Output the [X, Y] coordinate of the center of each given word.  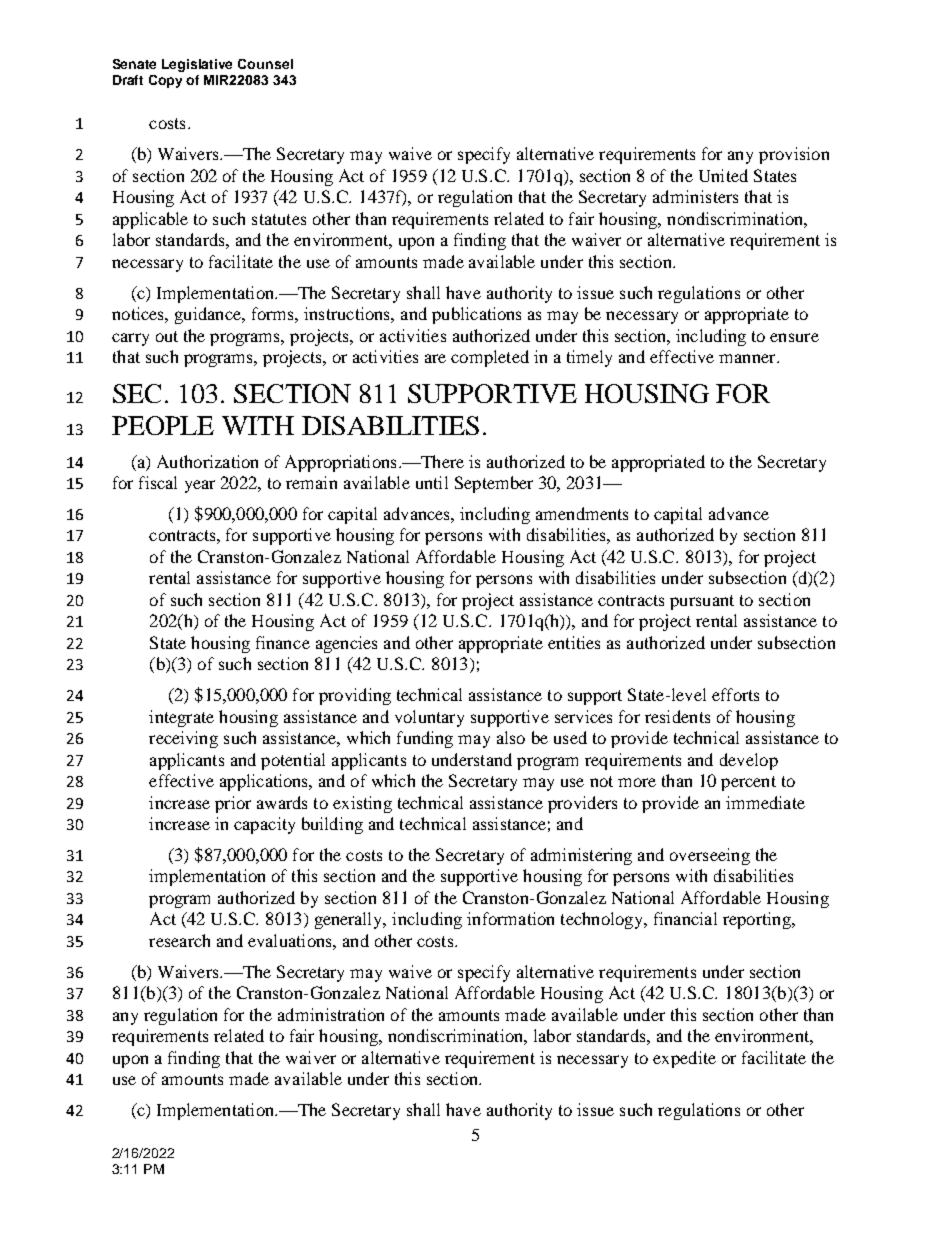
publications [476, 315]
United [723, 175]
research [179, 940]
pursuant [702, 602]
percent [748, 783]
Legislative [197, 65]
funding [425, 739]
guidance [209, 315]
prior [233, 804]
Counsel [265, 64]
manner [748, 358]
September [494, 484]
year [200, 486]
